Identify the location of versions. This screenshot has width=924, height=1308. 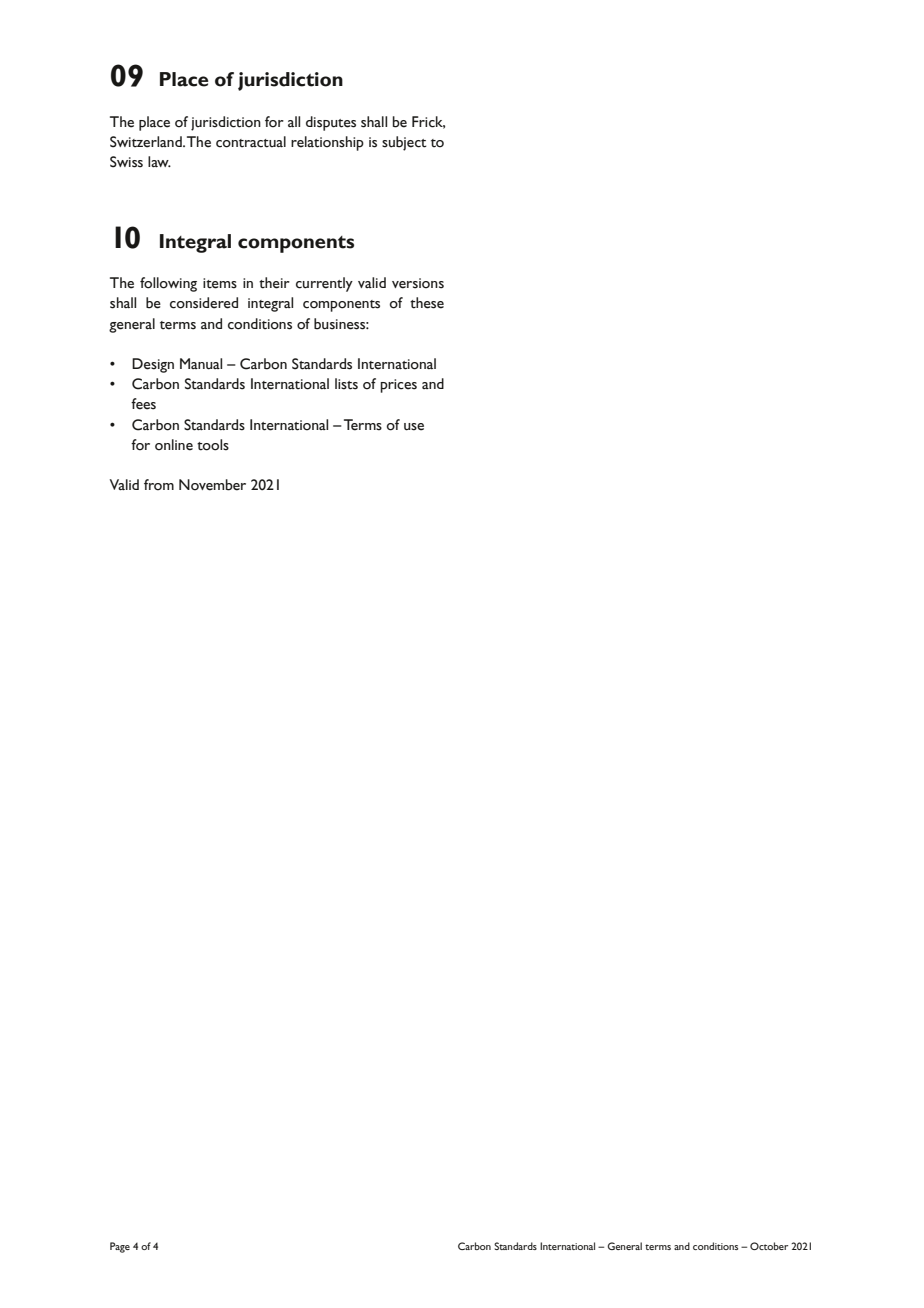
(418, 283).
